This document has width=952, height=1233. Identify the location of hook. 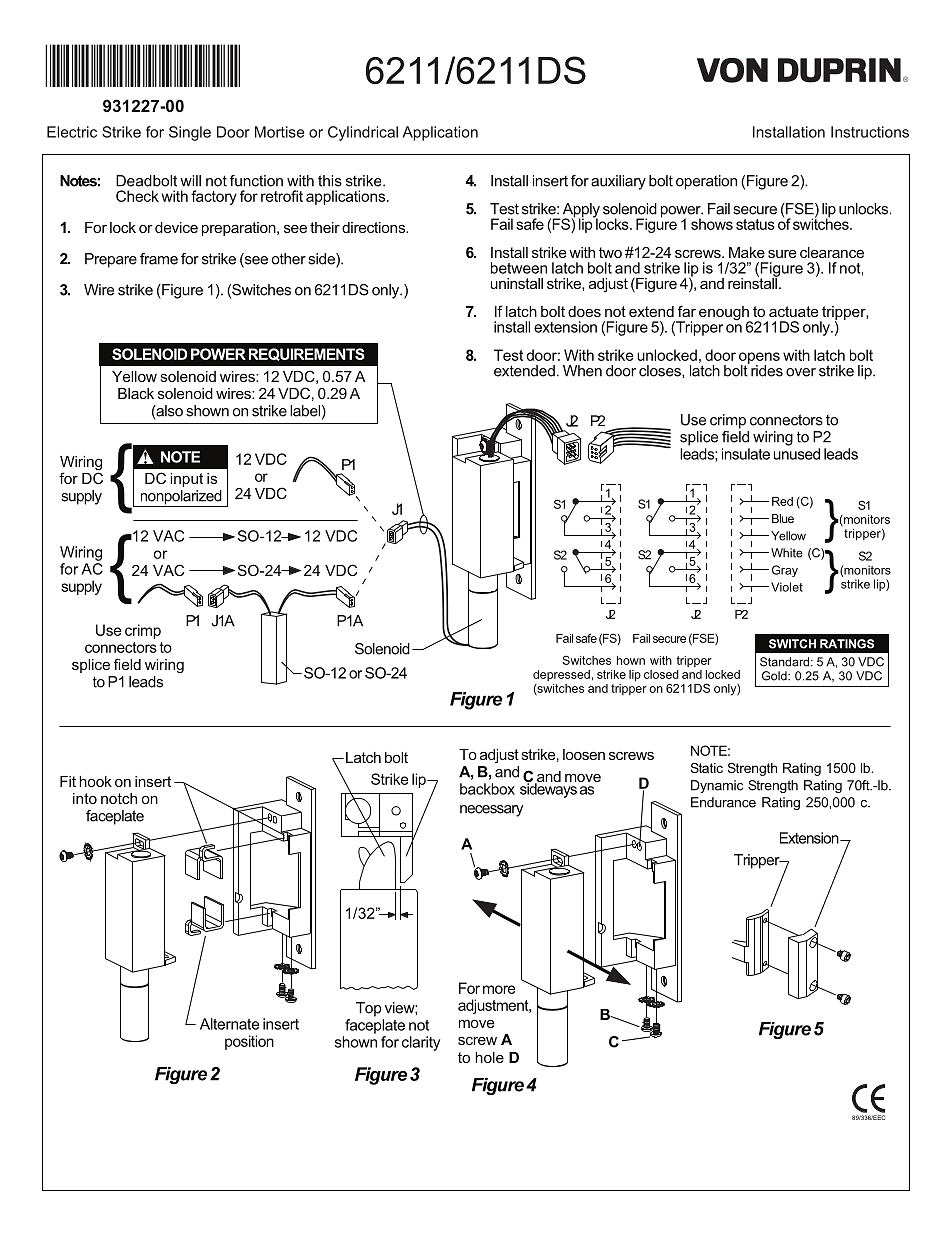
(95, 781).
